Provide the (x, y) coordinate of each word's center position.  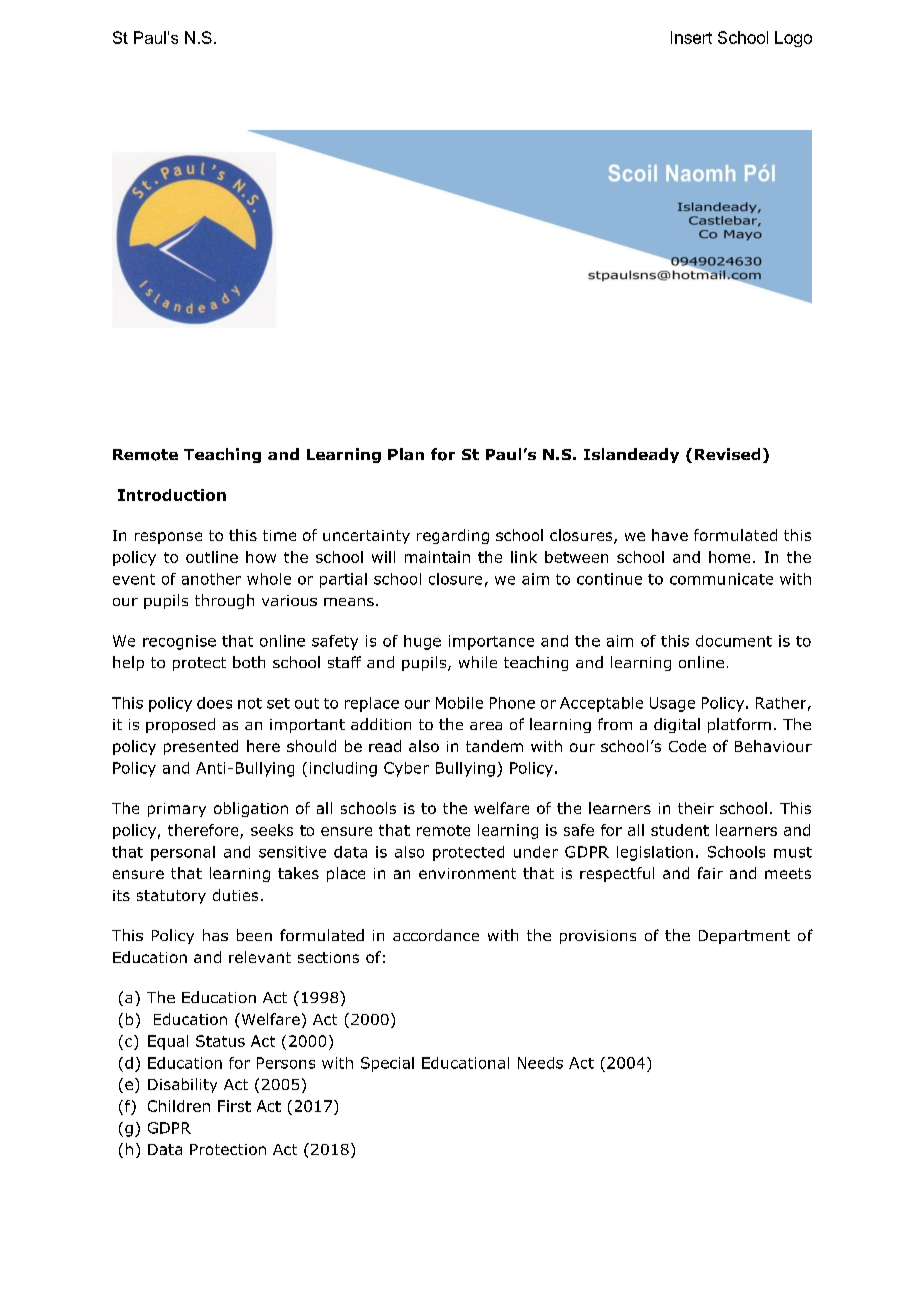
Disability (182, 1085)
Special (387, 1064)
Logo (793, 39)
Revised (727, 454)
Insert (691, 37)
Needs (540, 1063)
